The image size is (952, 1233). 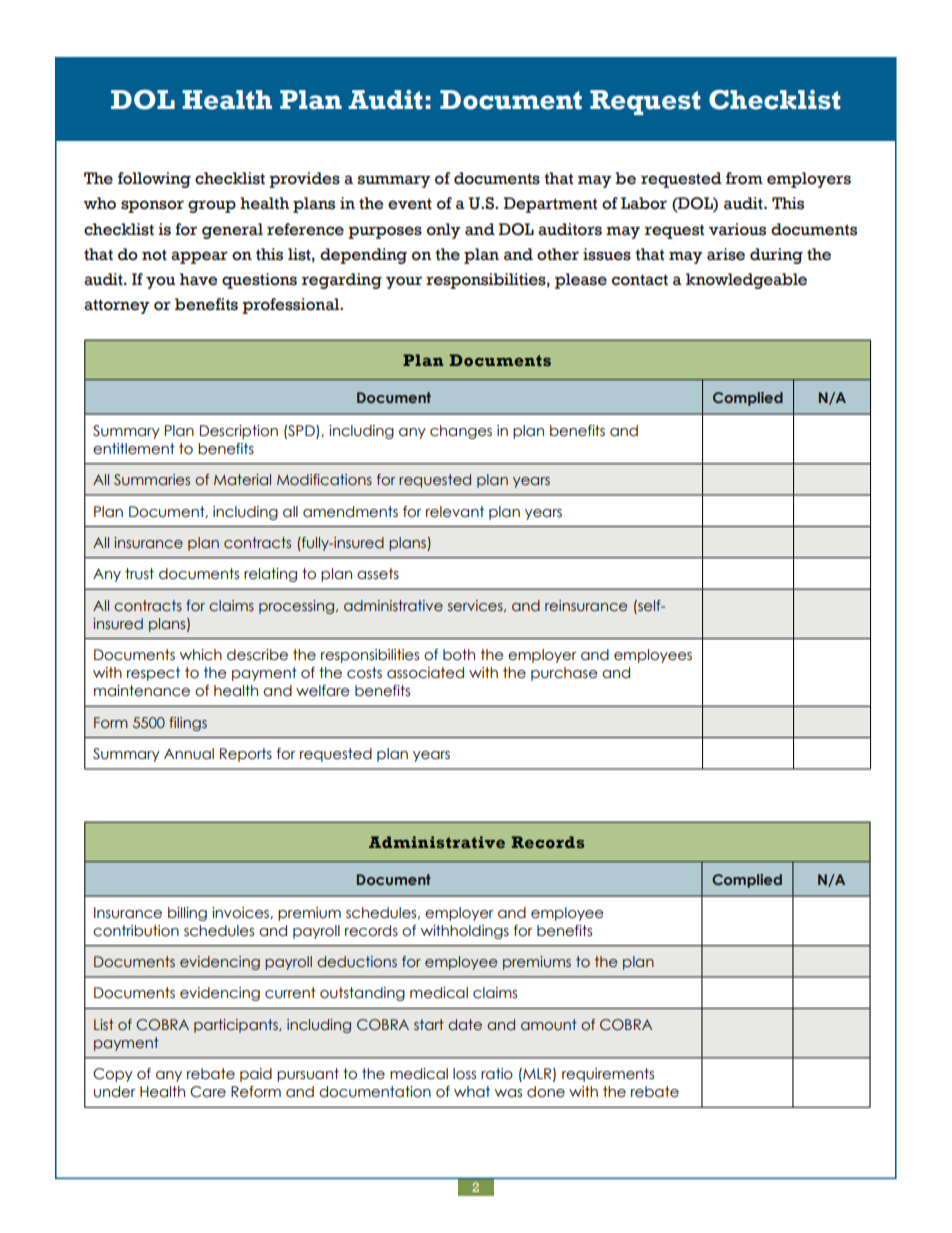 I want to click on Labor, so click(x=644, y=203).
